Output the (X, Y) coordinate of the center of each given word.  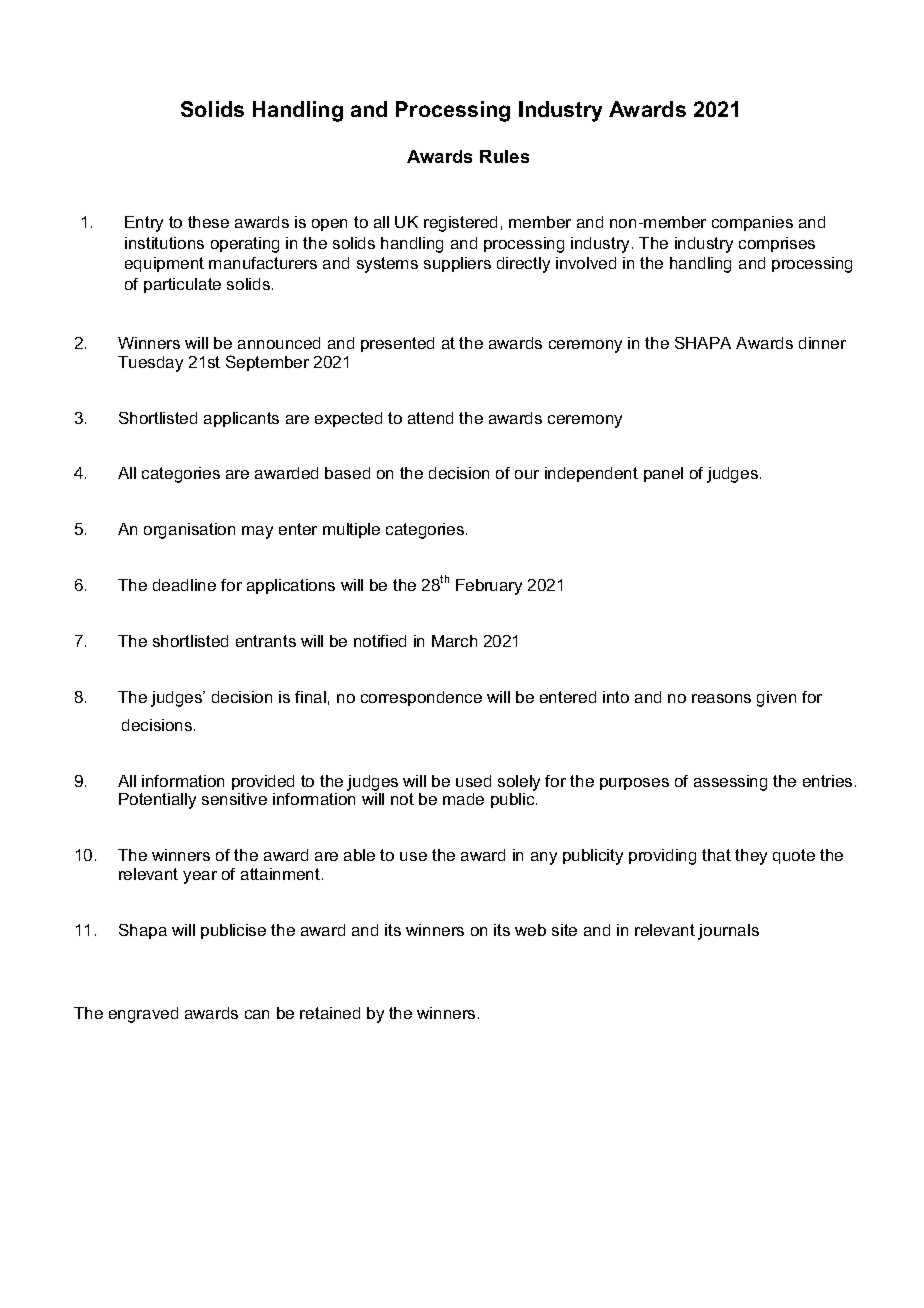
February (489, 587)
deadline (184, 585)
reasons (721, 698)
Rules (504, 156)
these (208, 222)
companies (752, 223)
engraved (143, 1015)
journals (728, 932)
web (530, 930)
